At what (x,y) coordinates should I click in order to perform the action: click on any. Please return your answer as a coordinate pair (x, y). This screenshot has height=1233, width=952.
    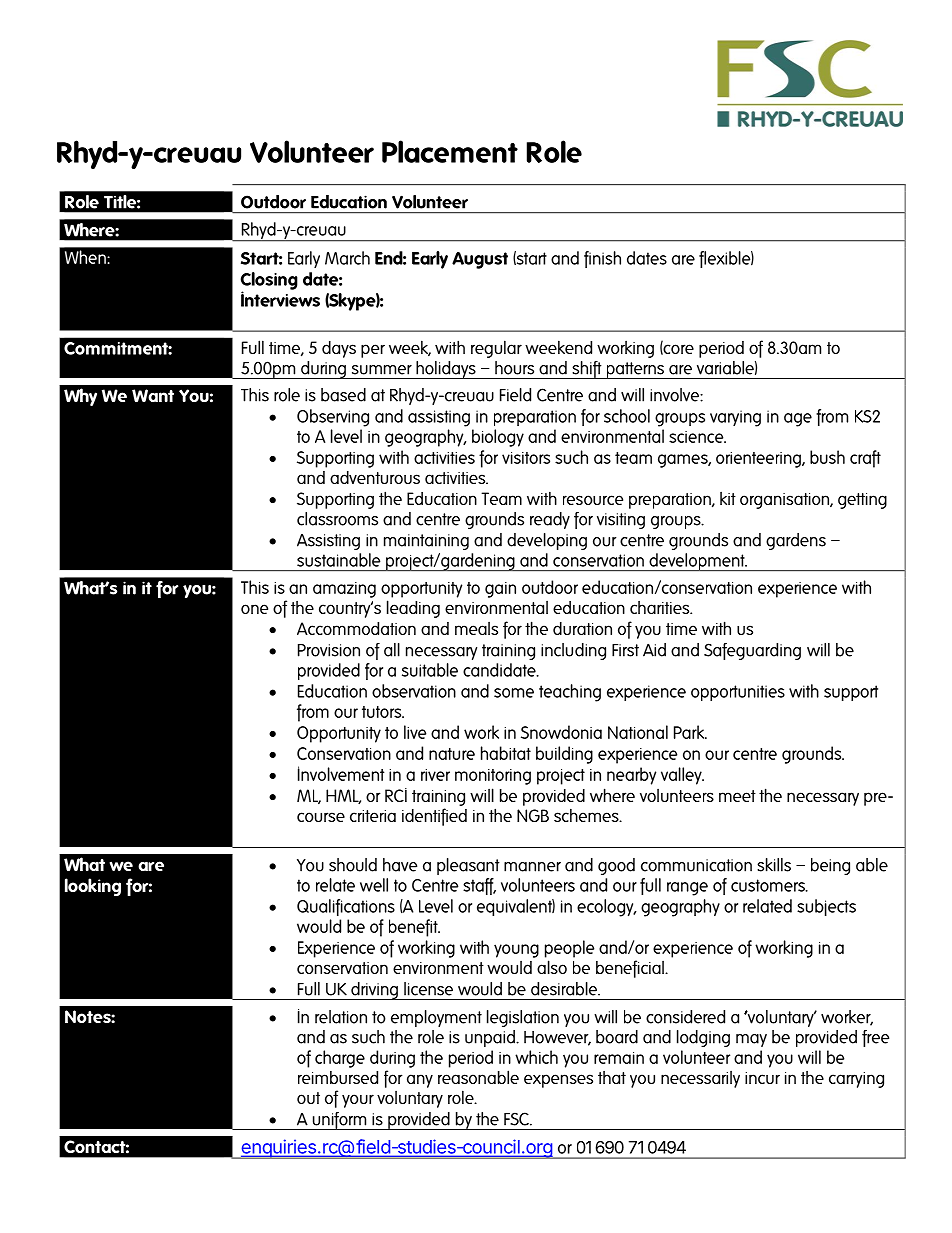
    Looking at the image, I should click on (420, 1081).
